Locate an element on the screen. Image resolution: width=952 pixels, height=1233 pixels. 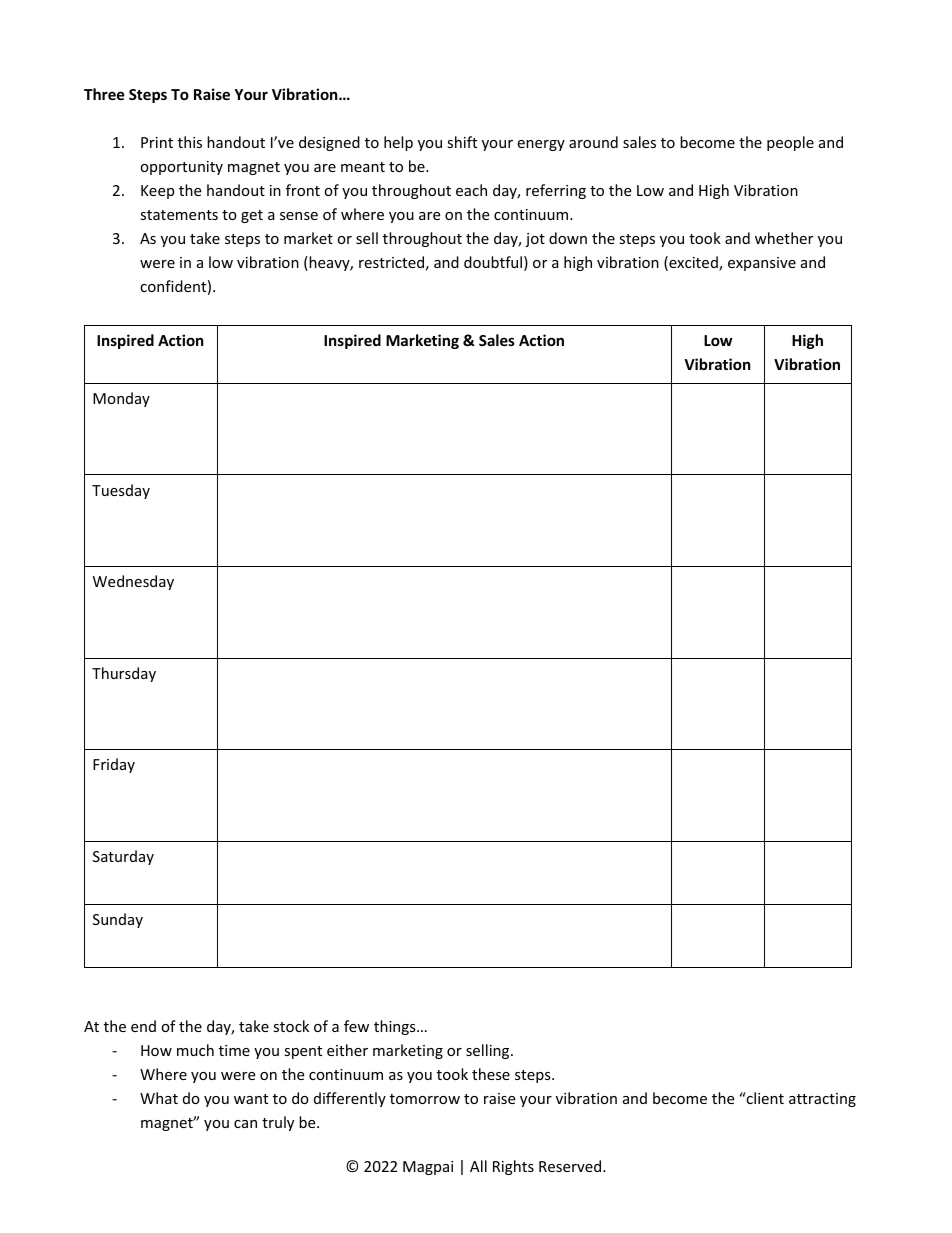
people is located at coordinates (790, 143).
